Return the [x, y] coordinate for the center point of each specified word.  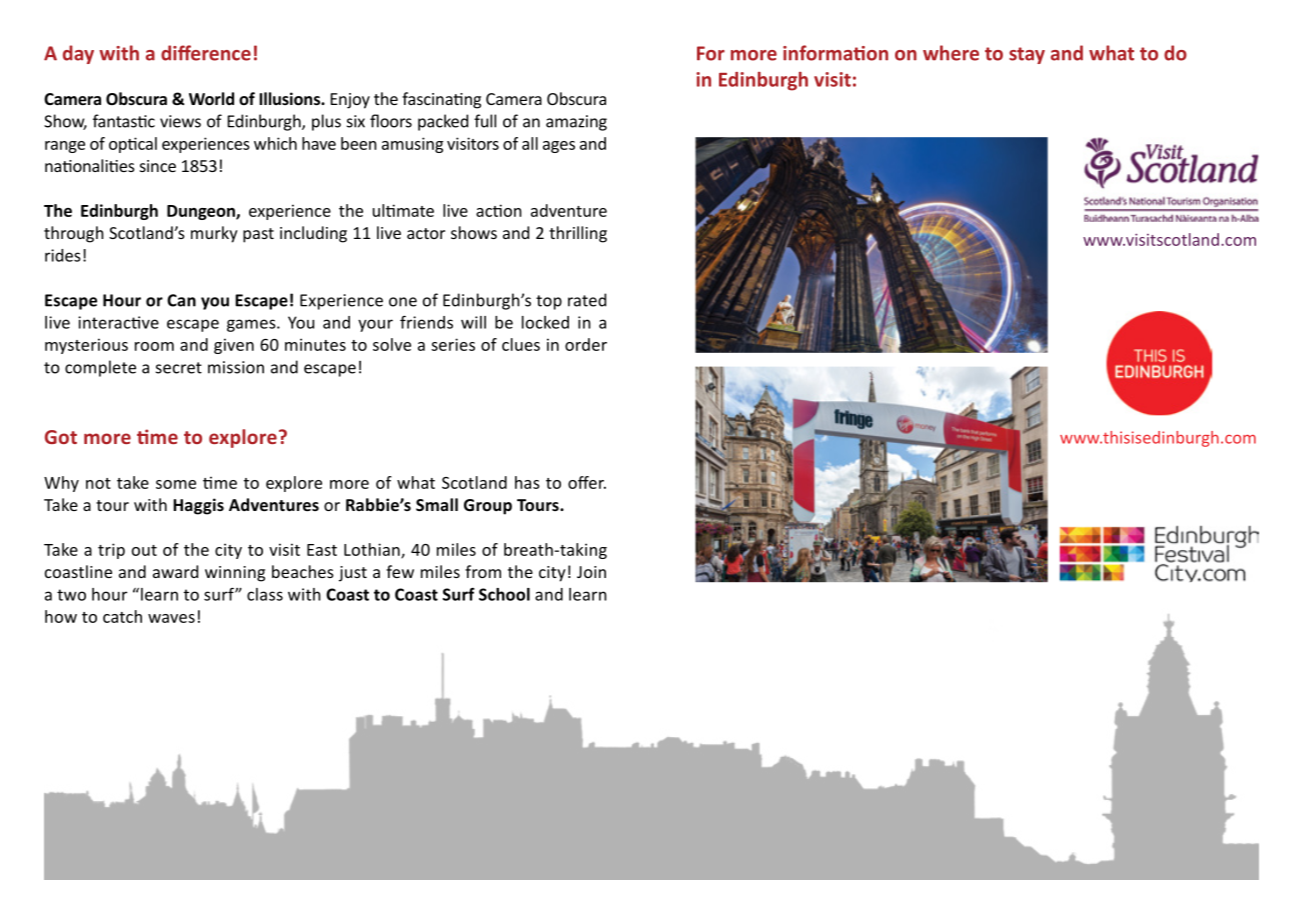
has [527, 482]
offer [587, 482]
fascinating [441, 100]
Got [61, 437]
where [951, 53]
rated [587, 300]
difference [206, 53]
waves [171, 618]
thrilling [578, 234]
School [504, 594]
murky [214, 234]
